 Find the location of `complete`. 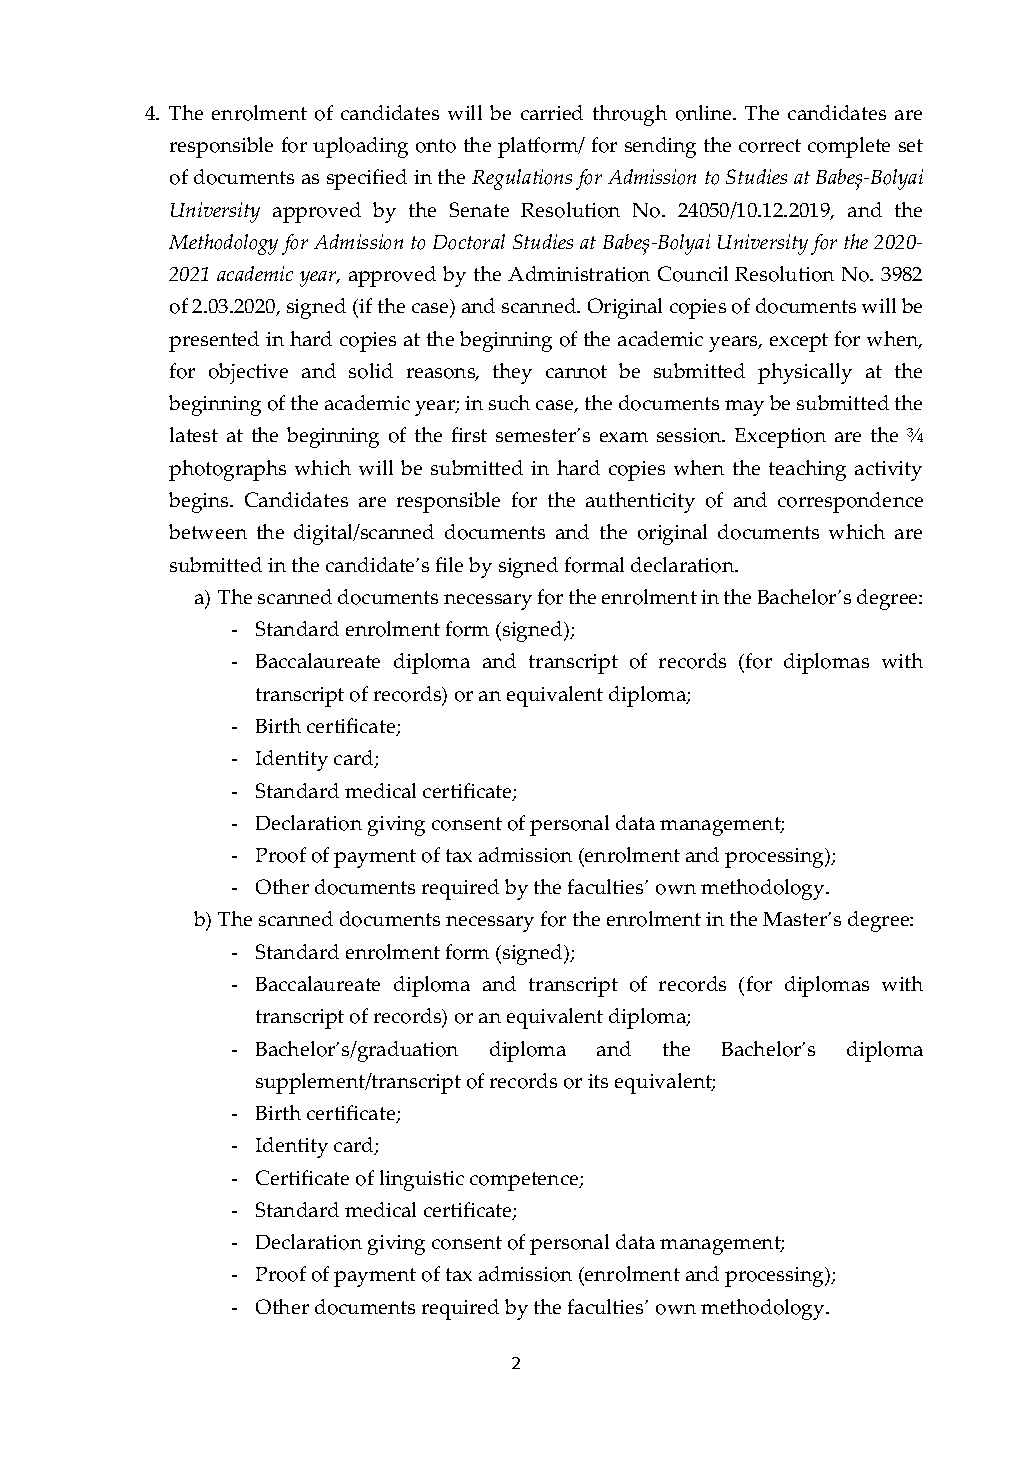

complete is located at coordinates (849, 147).
